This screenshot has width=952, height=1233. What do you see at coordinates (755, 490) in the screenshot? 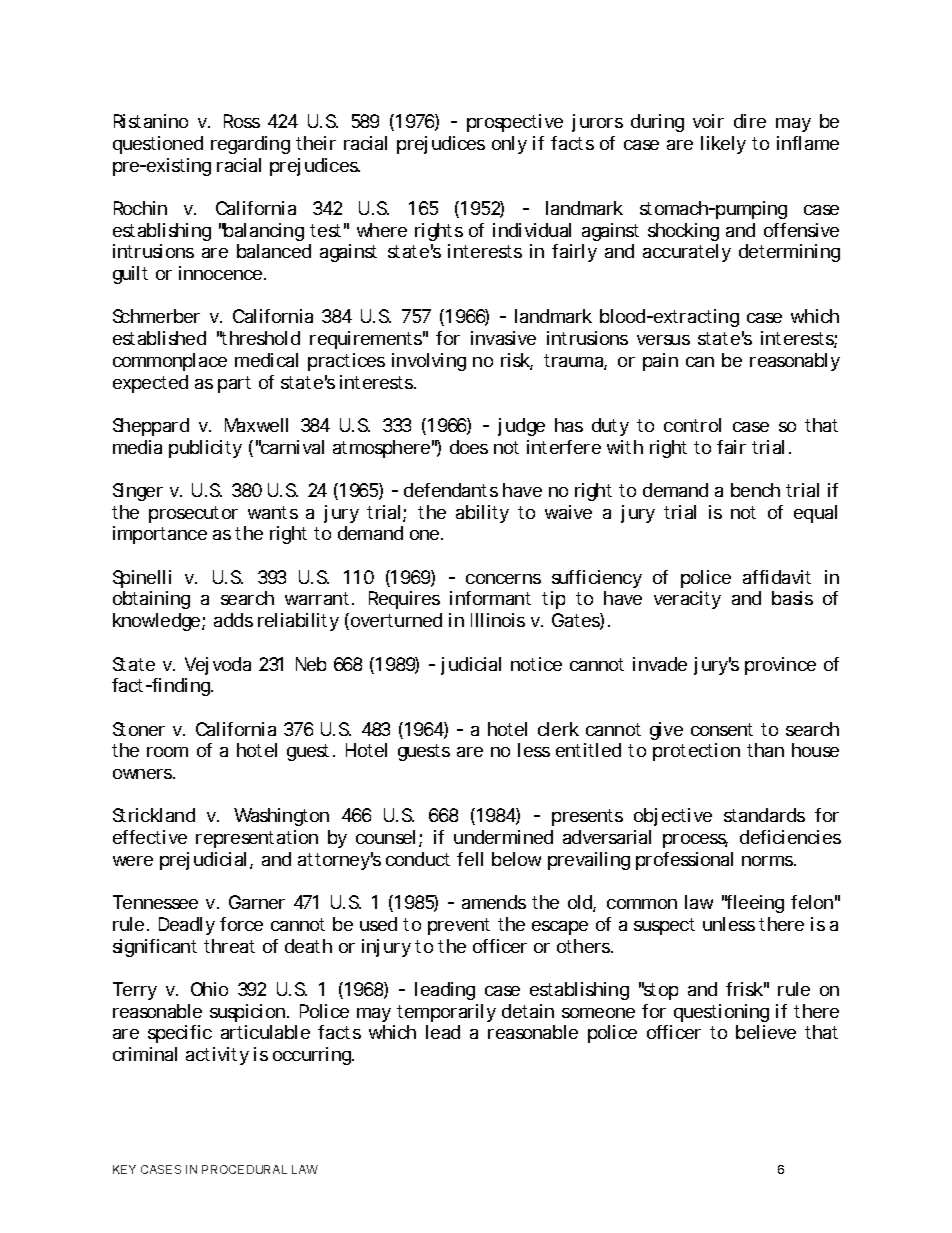
I see `bench` at bounding box center [755, 490].
